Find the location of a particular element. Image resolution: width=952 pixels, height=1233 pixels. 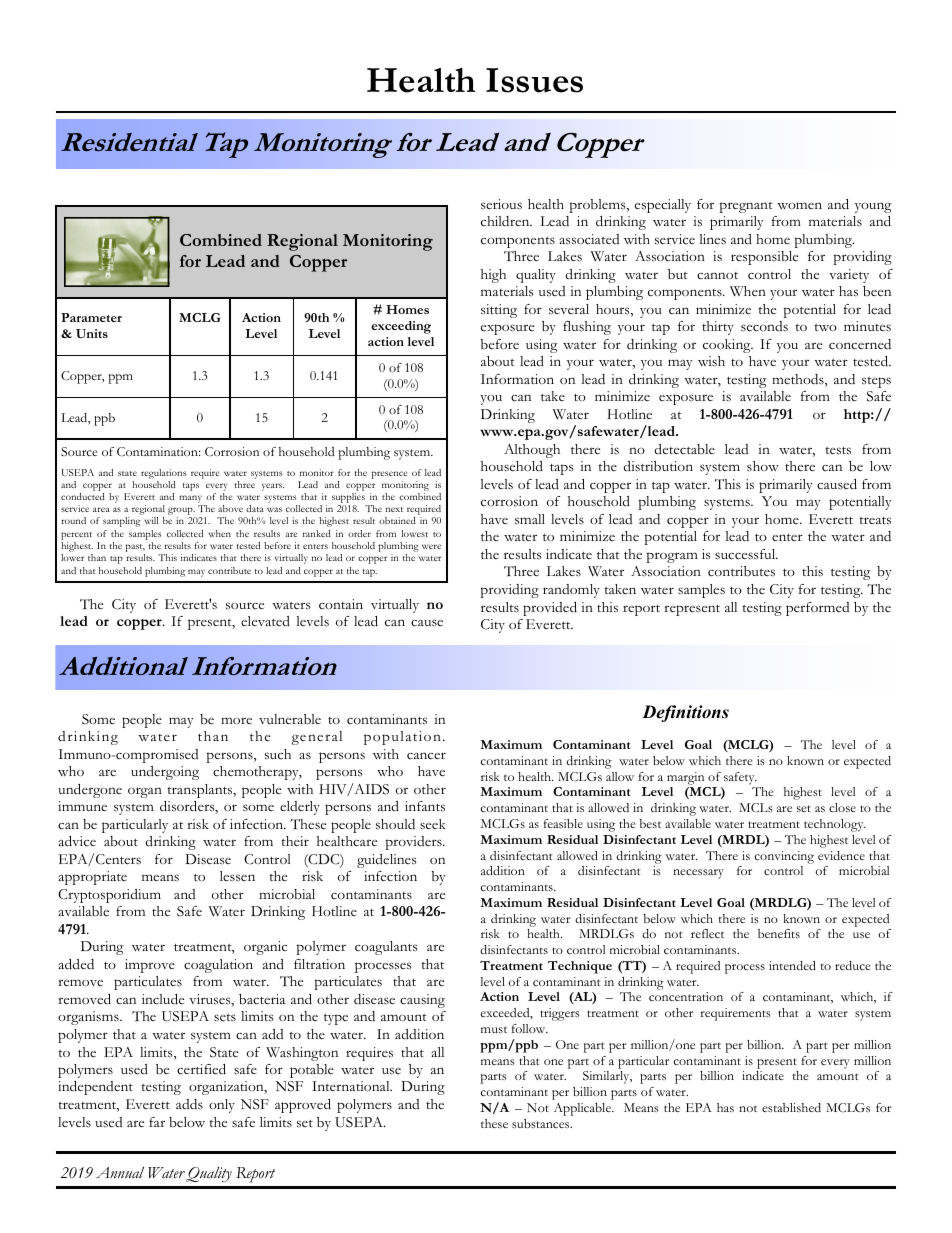

women is located at coordinates (799, 205).
